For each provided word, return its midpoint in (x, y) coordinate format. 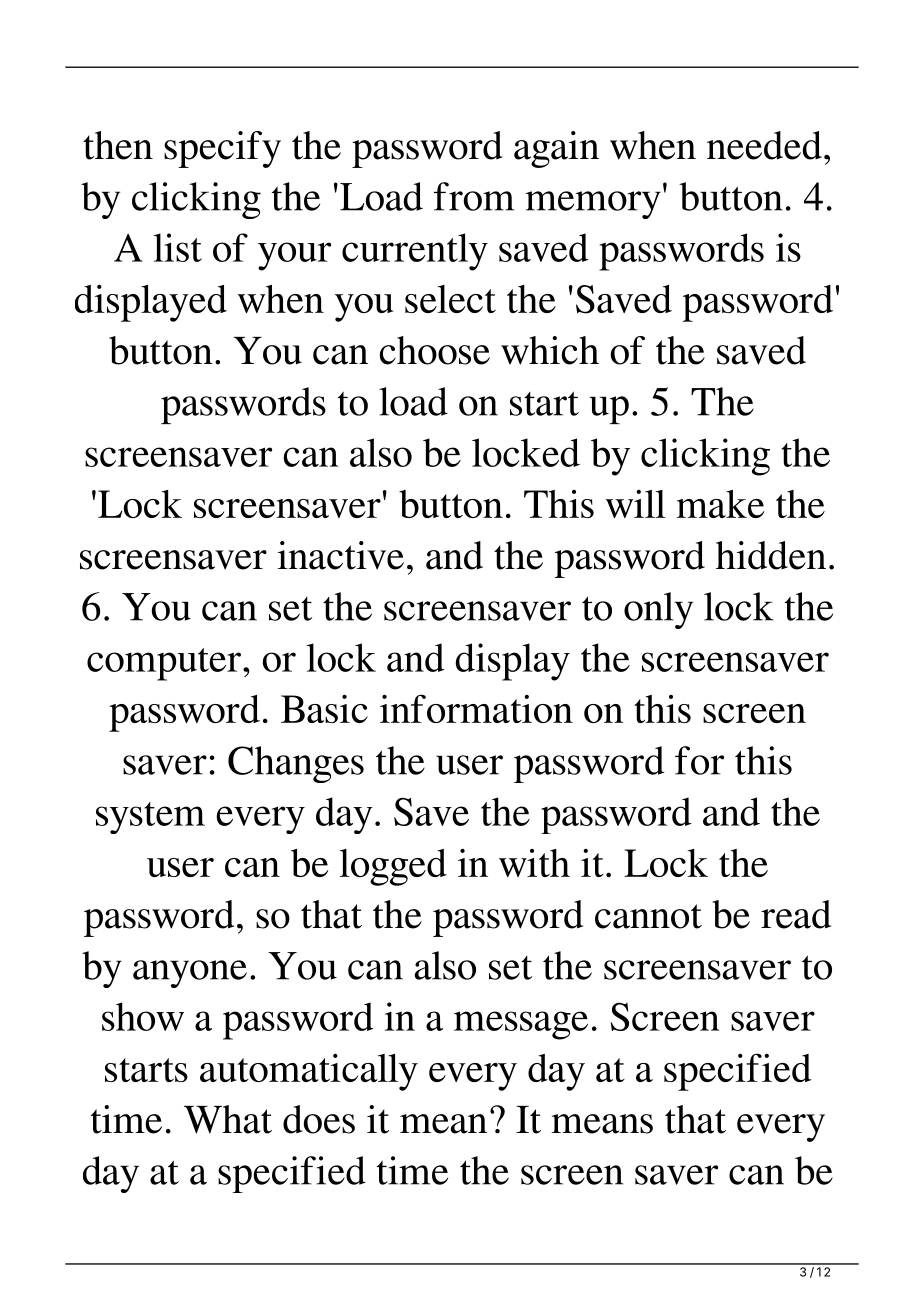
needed (764, 145)
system (150, 818)
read (796, 914)
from (474, 196)
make (720, 504)
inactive (340, 555)
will (635, 503)
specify (222, 149)
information (476, 708)
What (228, 1119)
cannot (648, 916)
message (521, 1025)
